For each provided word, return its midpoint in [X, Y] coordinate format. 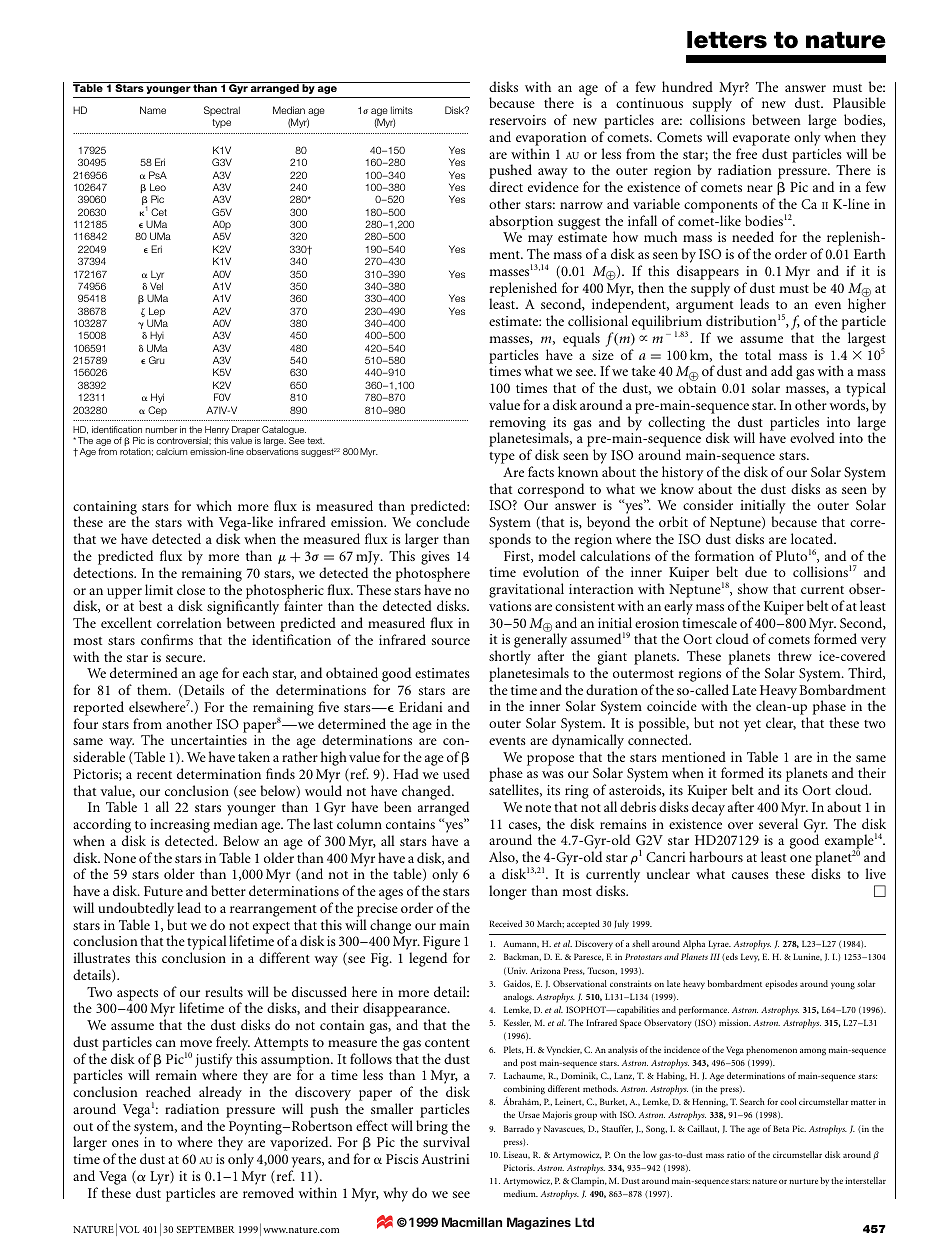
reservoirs [518, 120]
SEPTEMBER [205, 1229]
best [150, 605]
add [782, 370]
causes [750, 875]
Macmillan [472, 1222]
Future [163, 891]
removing [518, 425]
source [451, 641]
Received [505, 923]
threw [795, 655]
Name [153, 110]
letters [727, 40]
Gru [157, 360]
